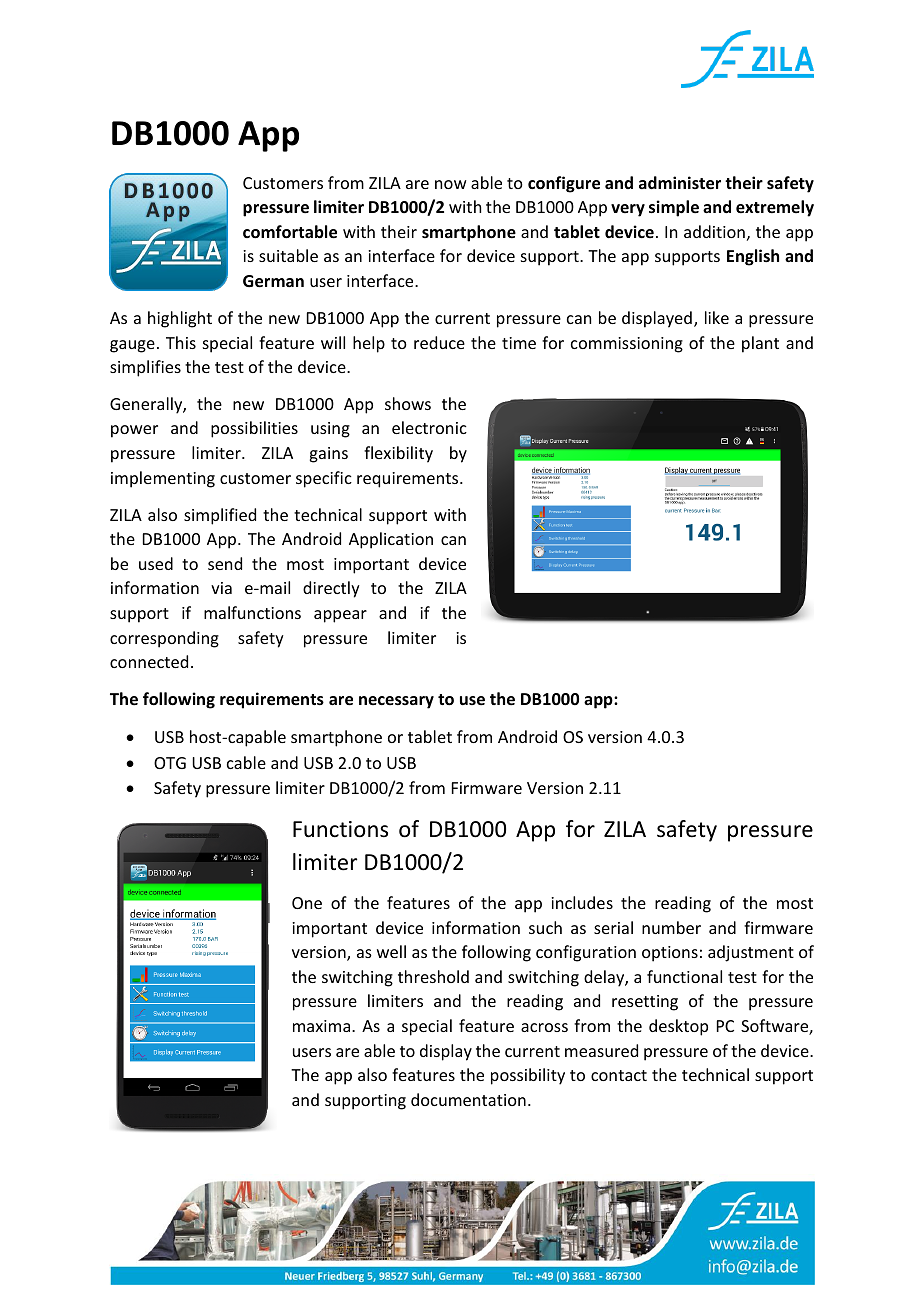  Describe the element at coordinates (468, 1099) in the image. I see `documentation` at that location.
